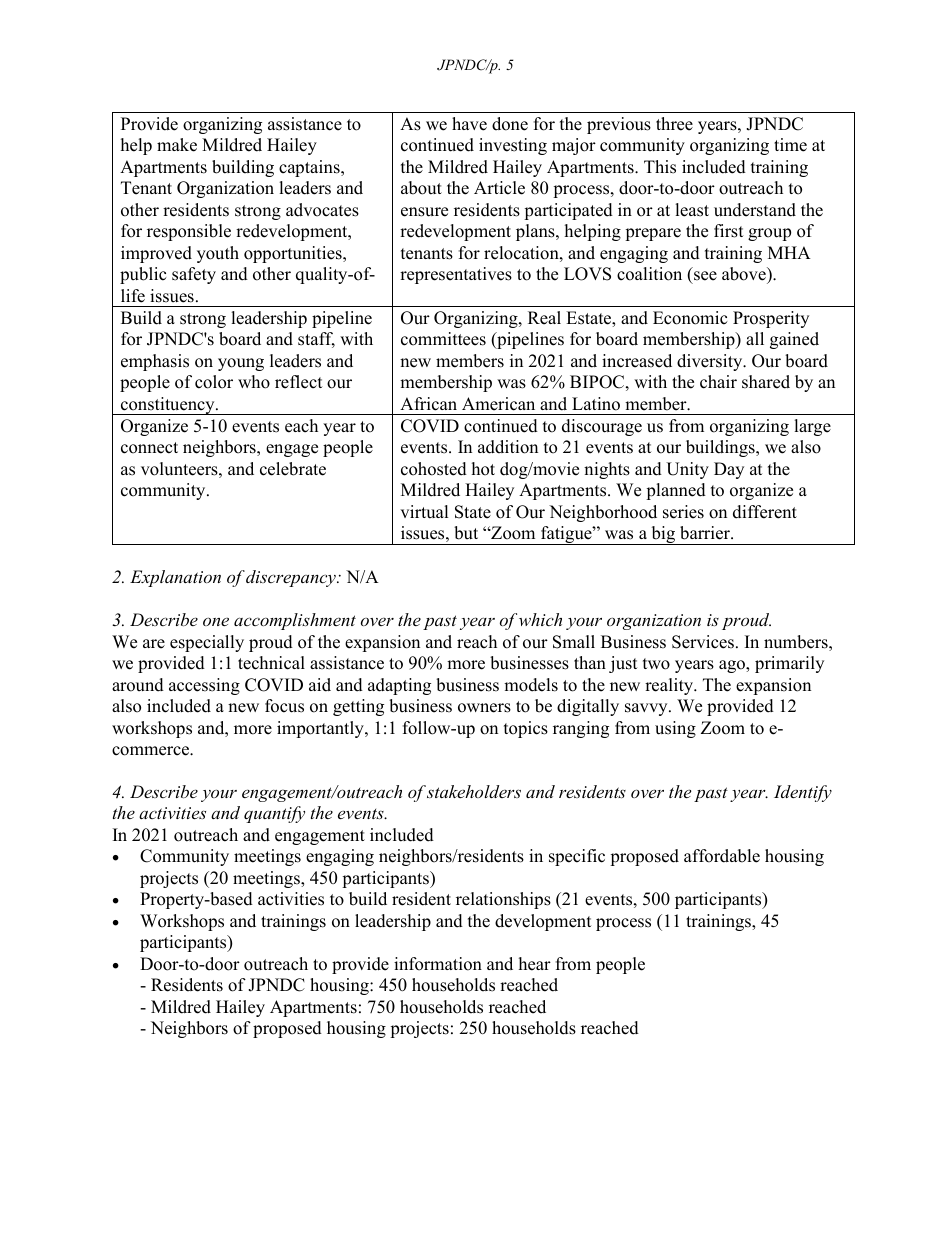  What do you see at coordinates (513, 146) in the page?
I see `investing` at bounding box center [513, 146].
